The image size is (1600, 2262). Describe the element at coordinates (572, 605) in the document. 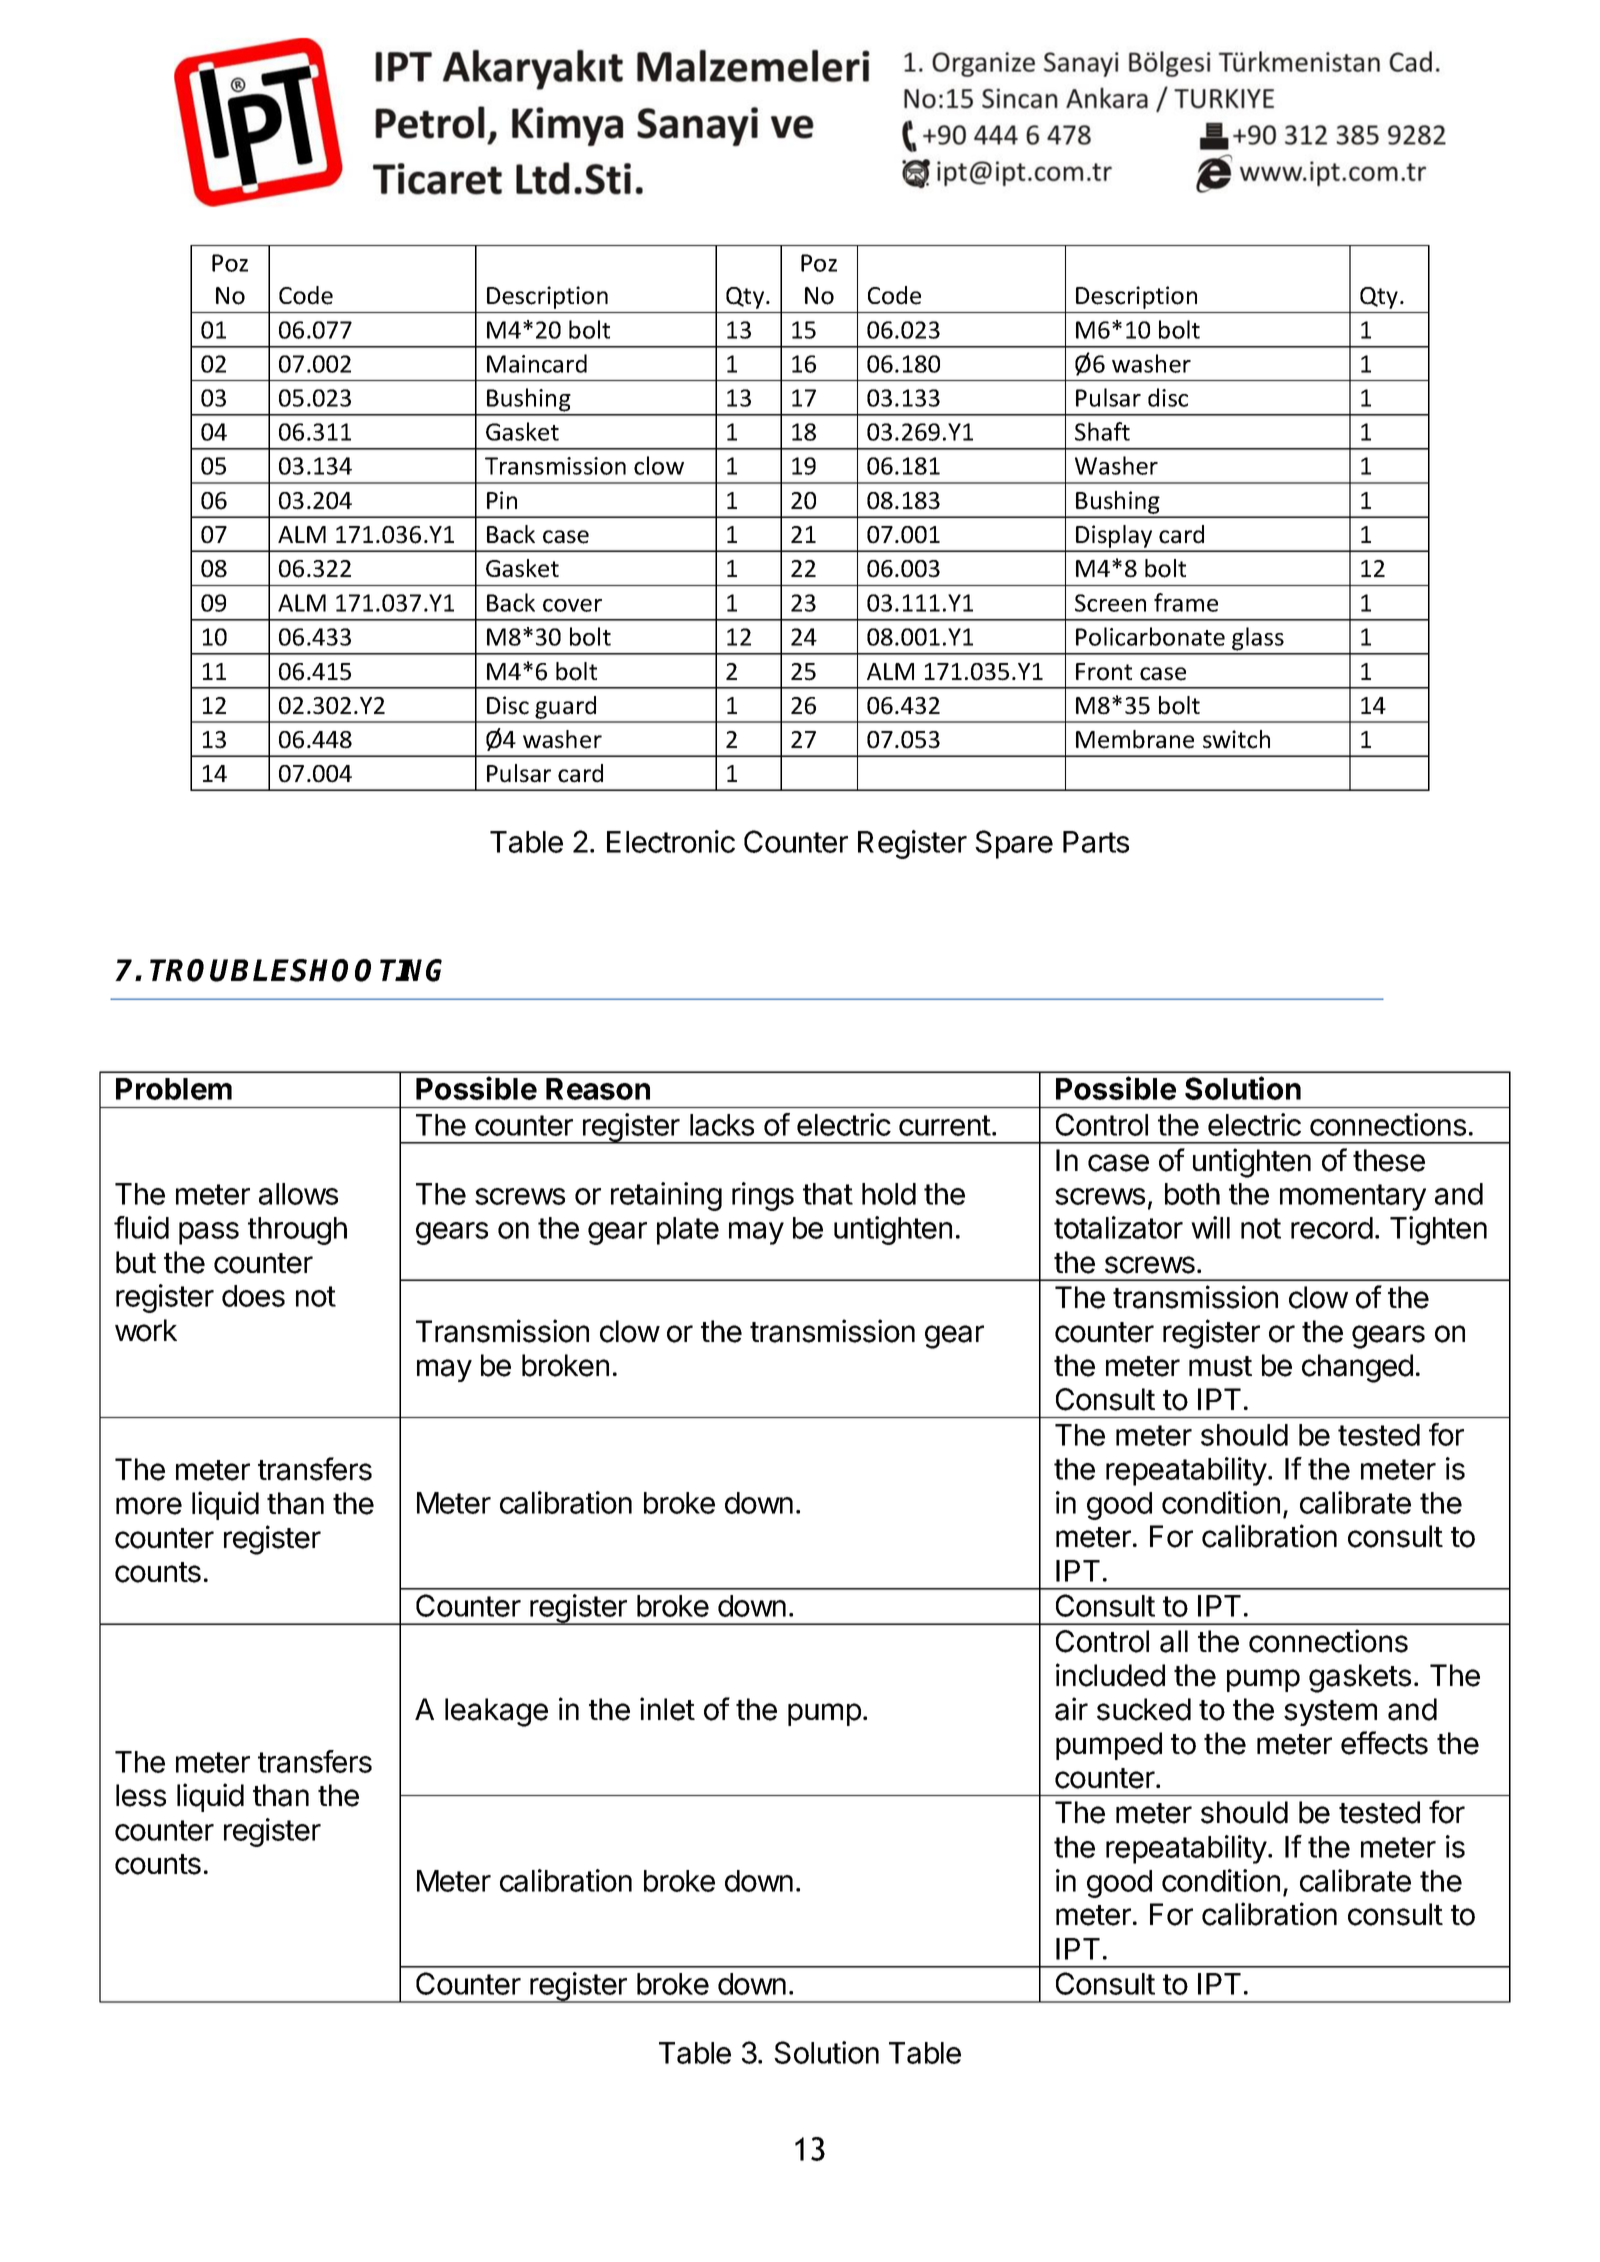

I see `cover` at that location.
